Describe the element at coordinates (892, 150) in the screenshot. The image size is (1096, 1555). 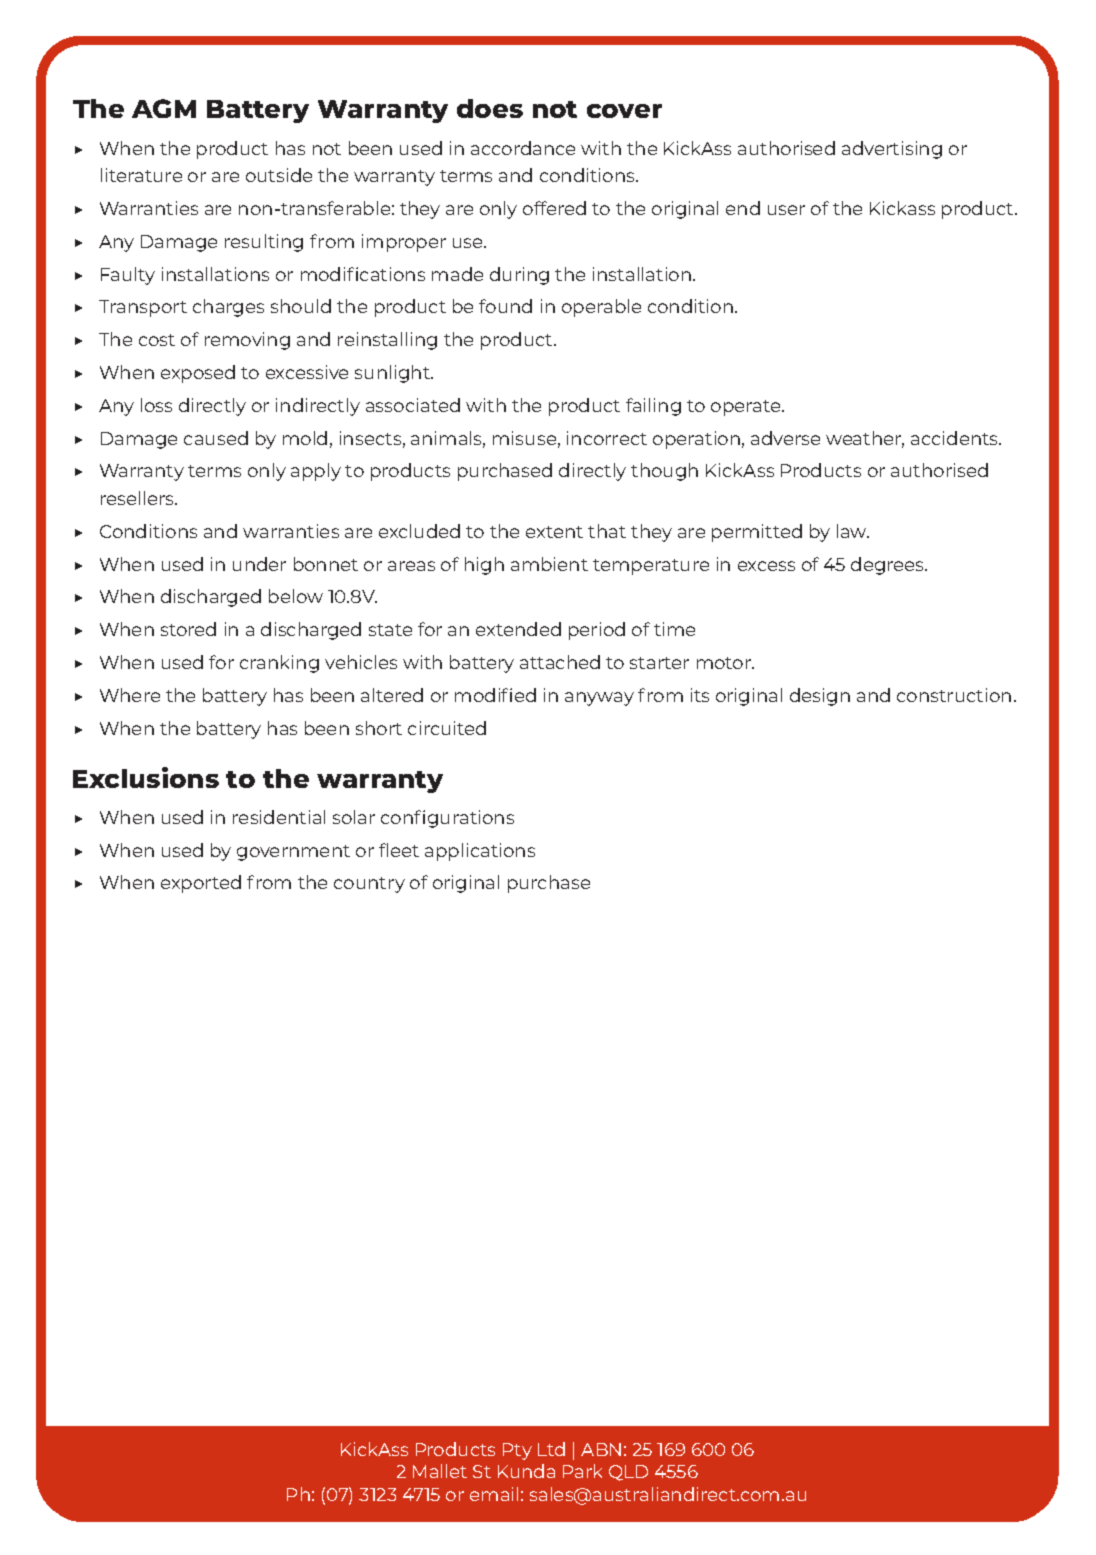
I see `advertising` at that location.
